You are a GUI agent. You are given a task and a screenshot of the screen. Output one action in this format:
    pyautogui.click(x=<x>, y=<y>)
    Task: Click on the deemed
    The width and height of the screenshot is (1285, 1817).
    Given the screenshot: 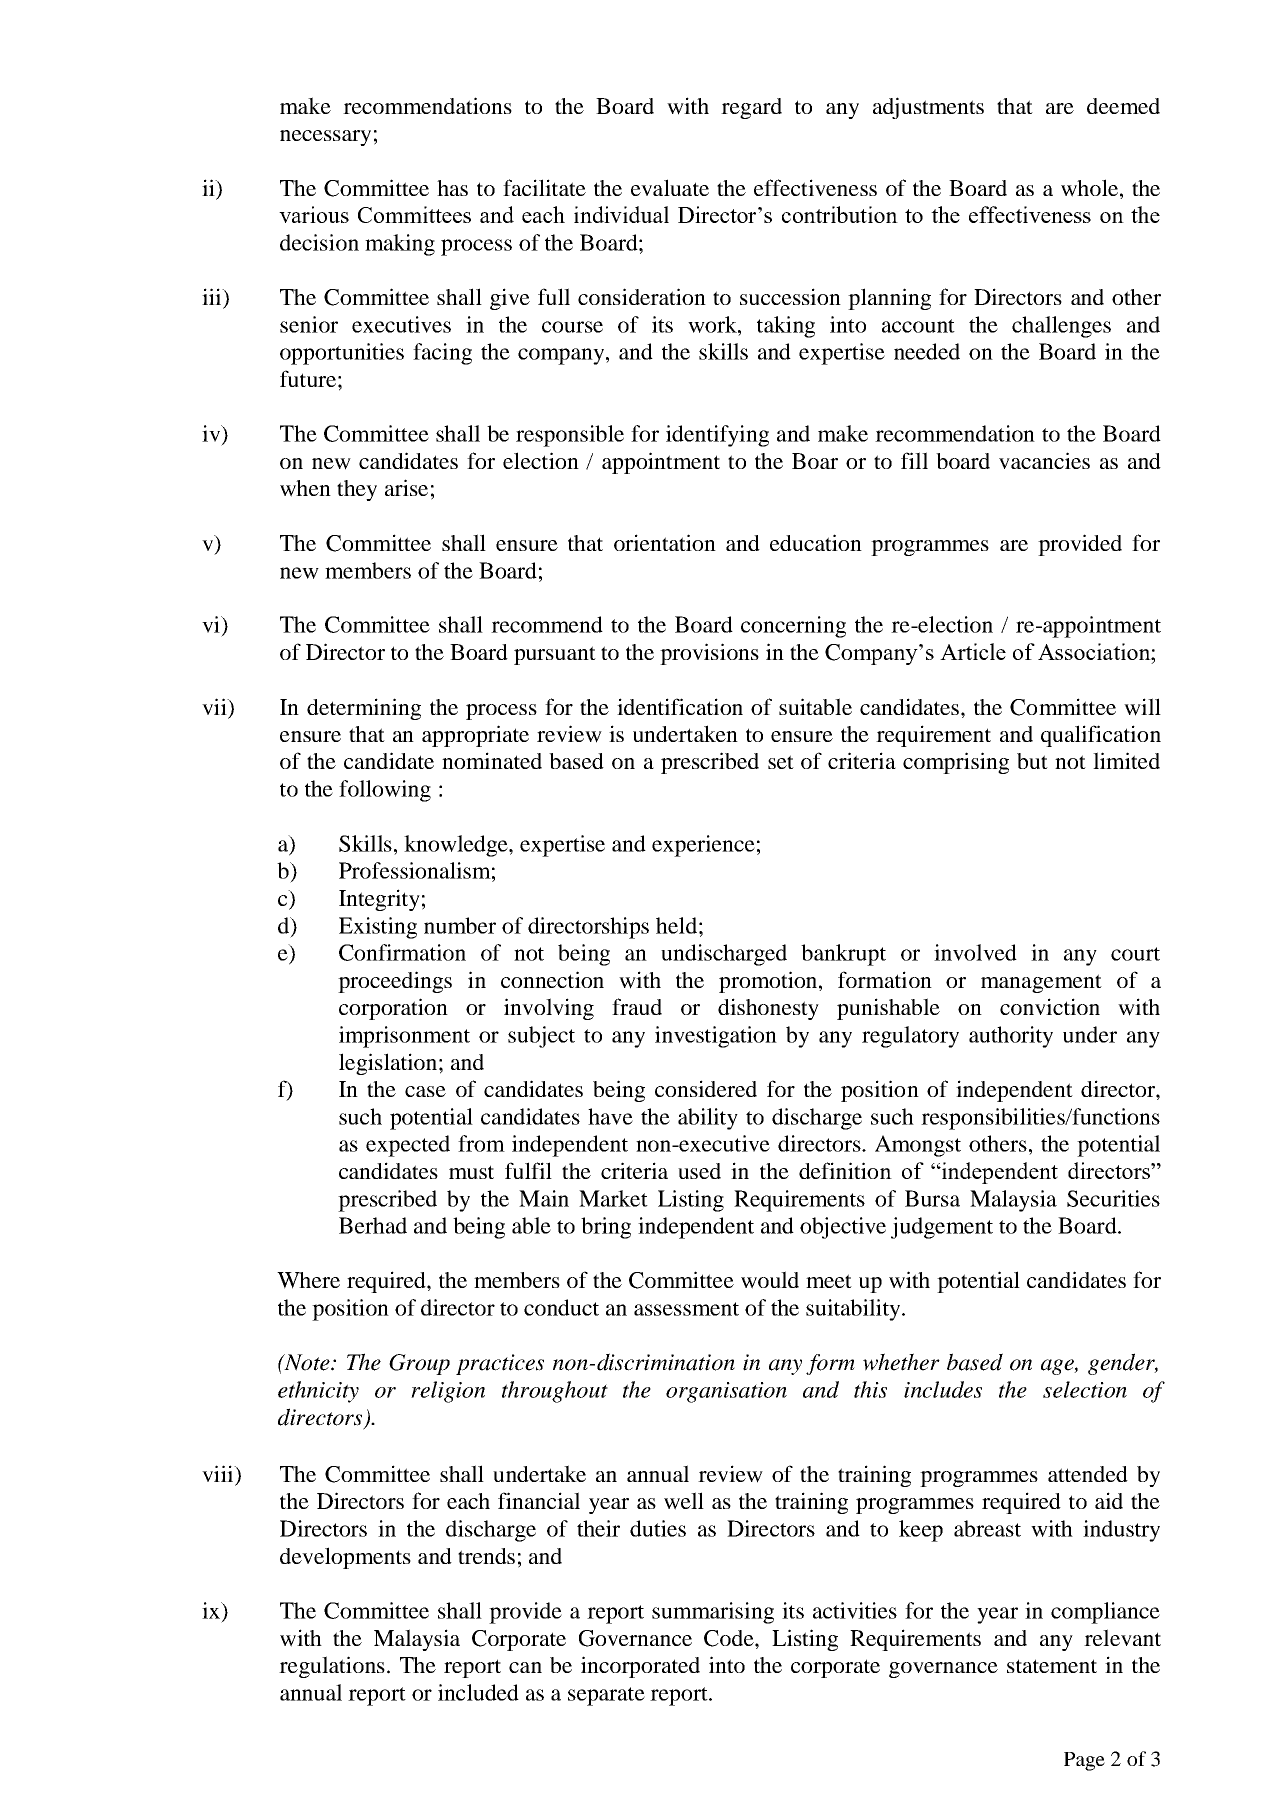 What is the action you would take?
    pyautogui.click(x=1123, y=106)
